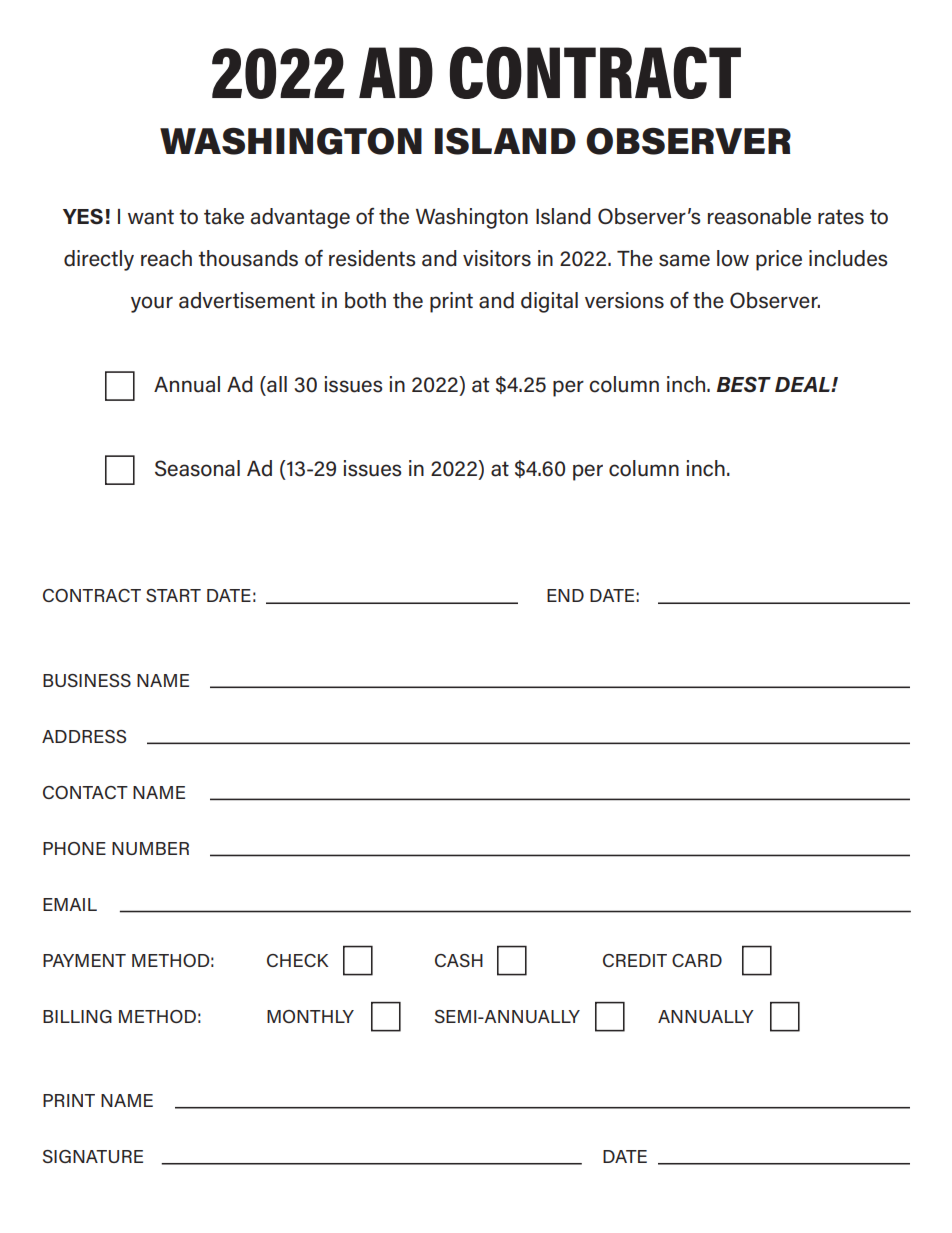 The width and height of the screenshot is (952, 1233). Describe the element at coordinates (635, 960) in the screenshot. I see `CREDIT` at that location.
